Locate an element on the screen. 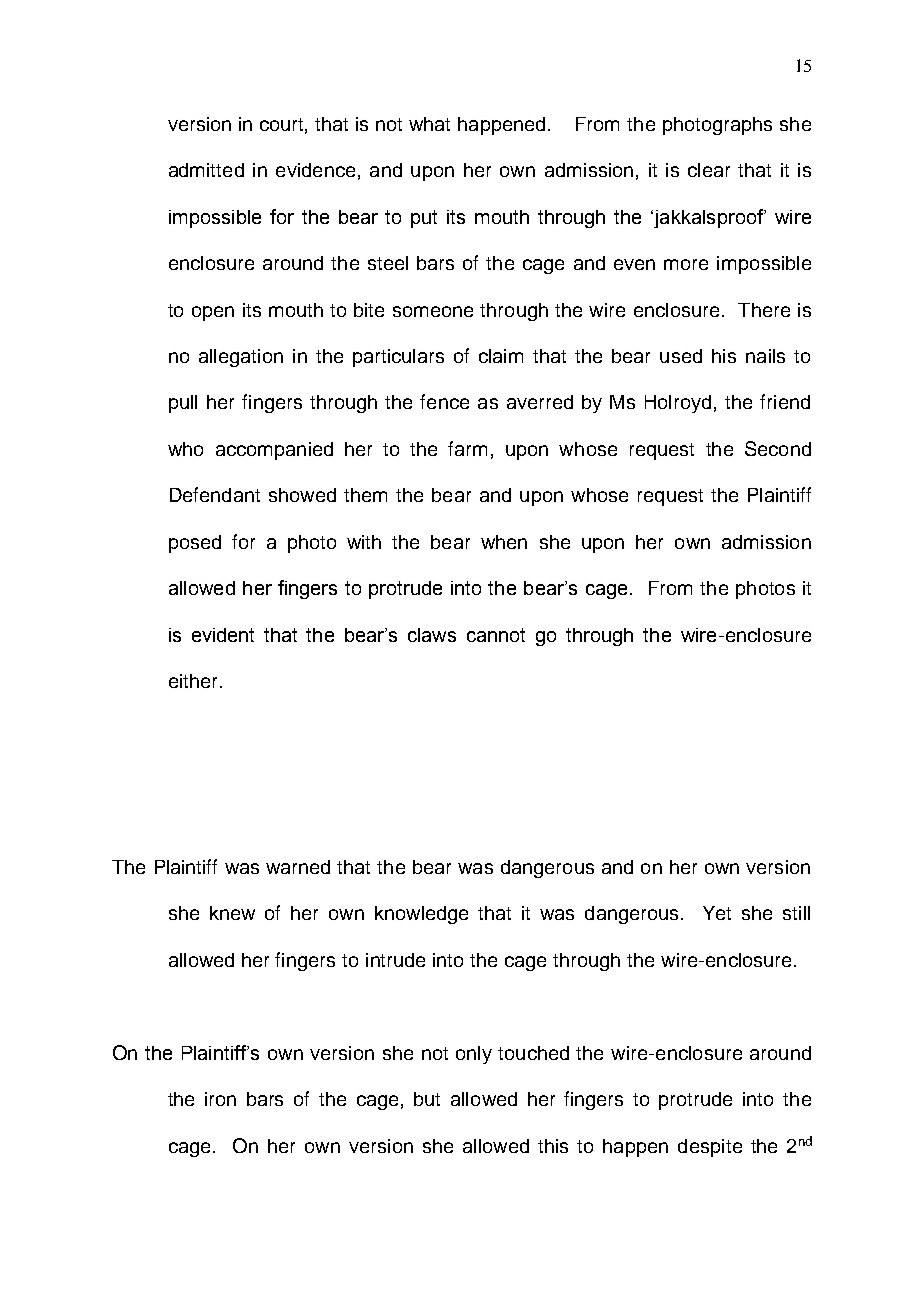 The width and height of the screenshot is (924, 1308). what is located at coordinates (429, 124).
